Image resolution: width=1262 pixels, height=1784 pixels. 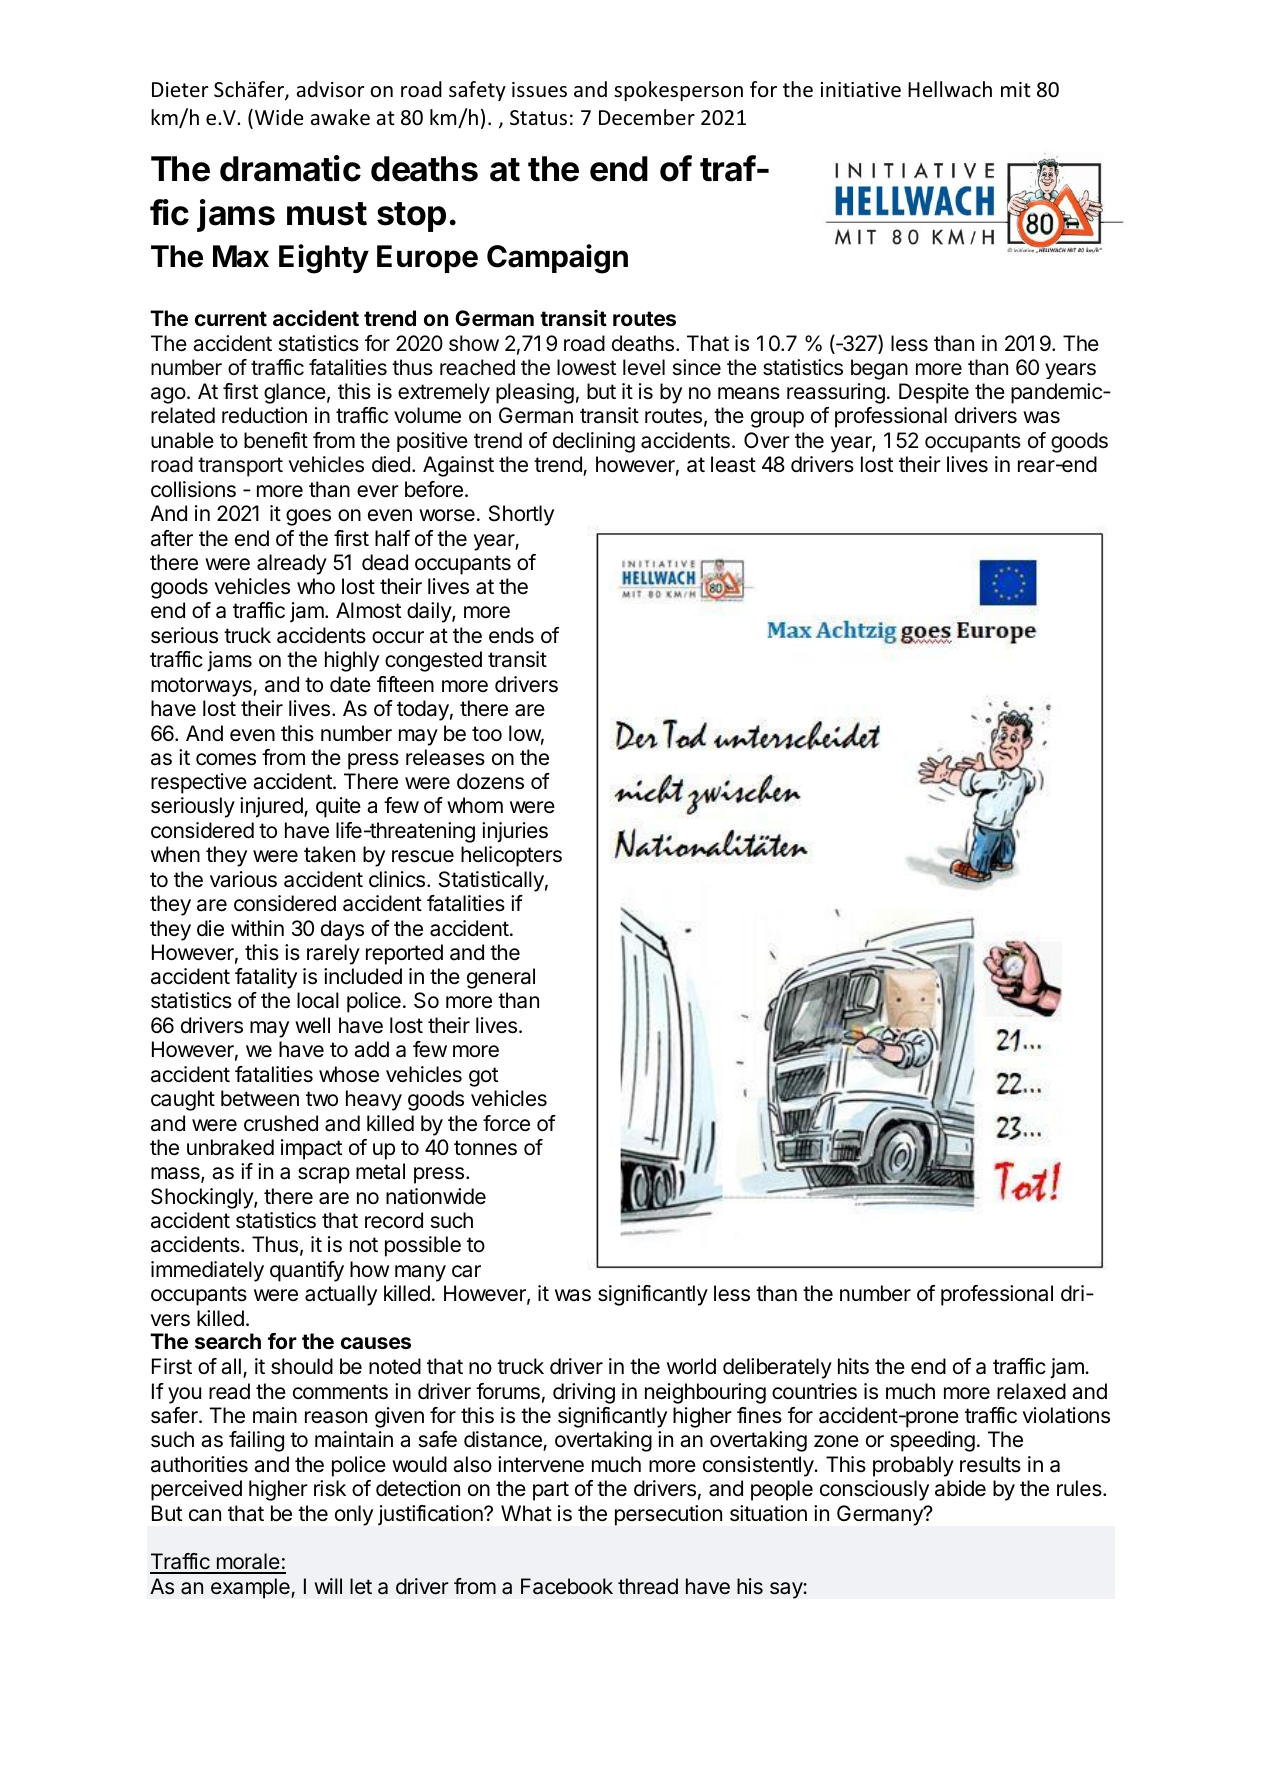 I want to click on scrap, so click(x=324, y=1175).
